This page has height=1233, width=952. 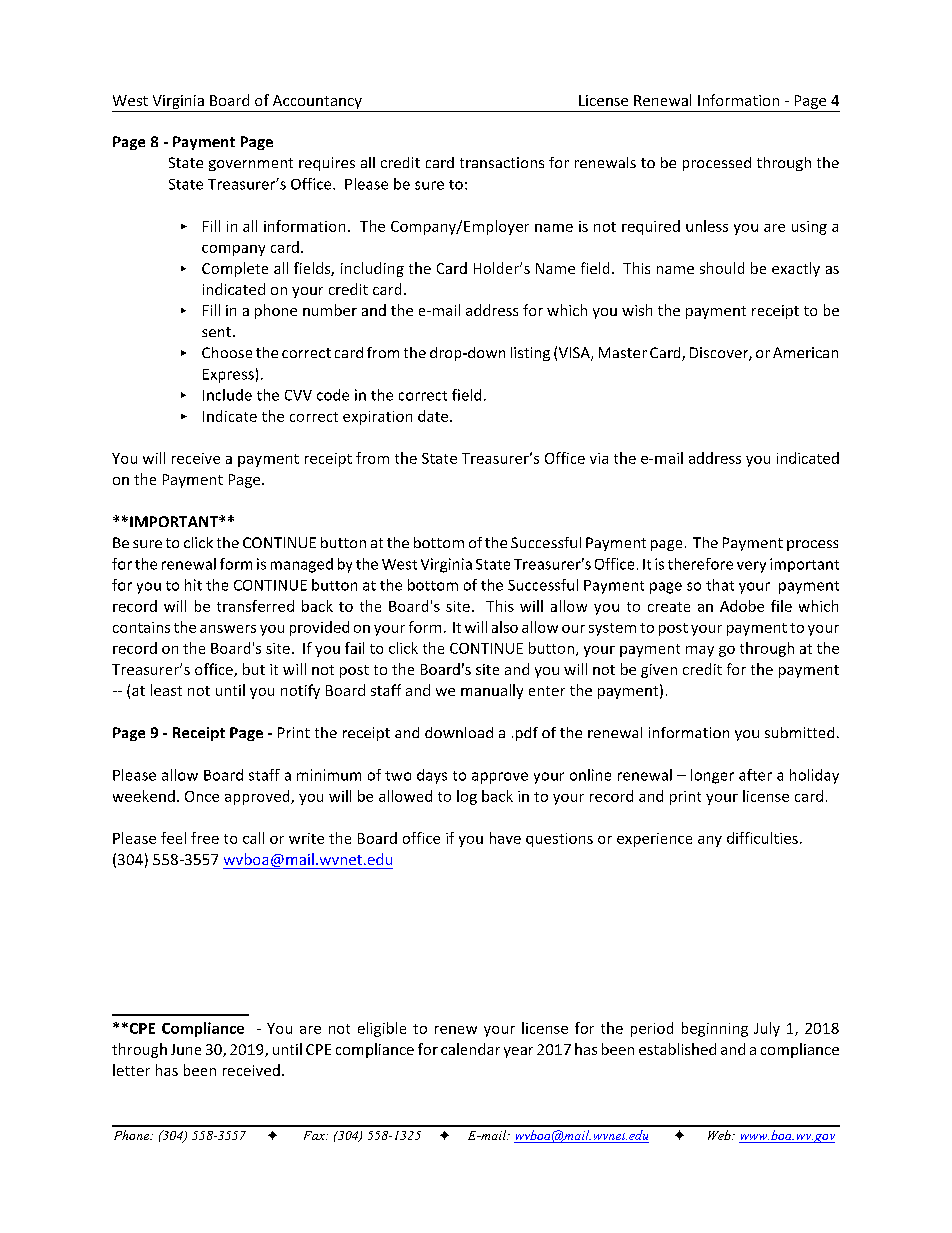 What do you see at coordinates (505, 627) in the page?
I see `also` at bounding box center [505, 627].
